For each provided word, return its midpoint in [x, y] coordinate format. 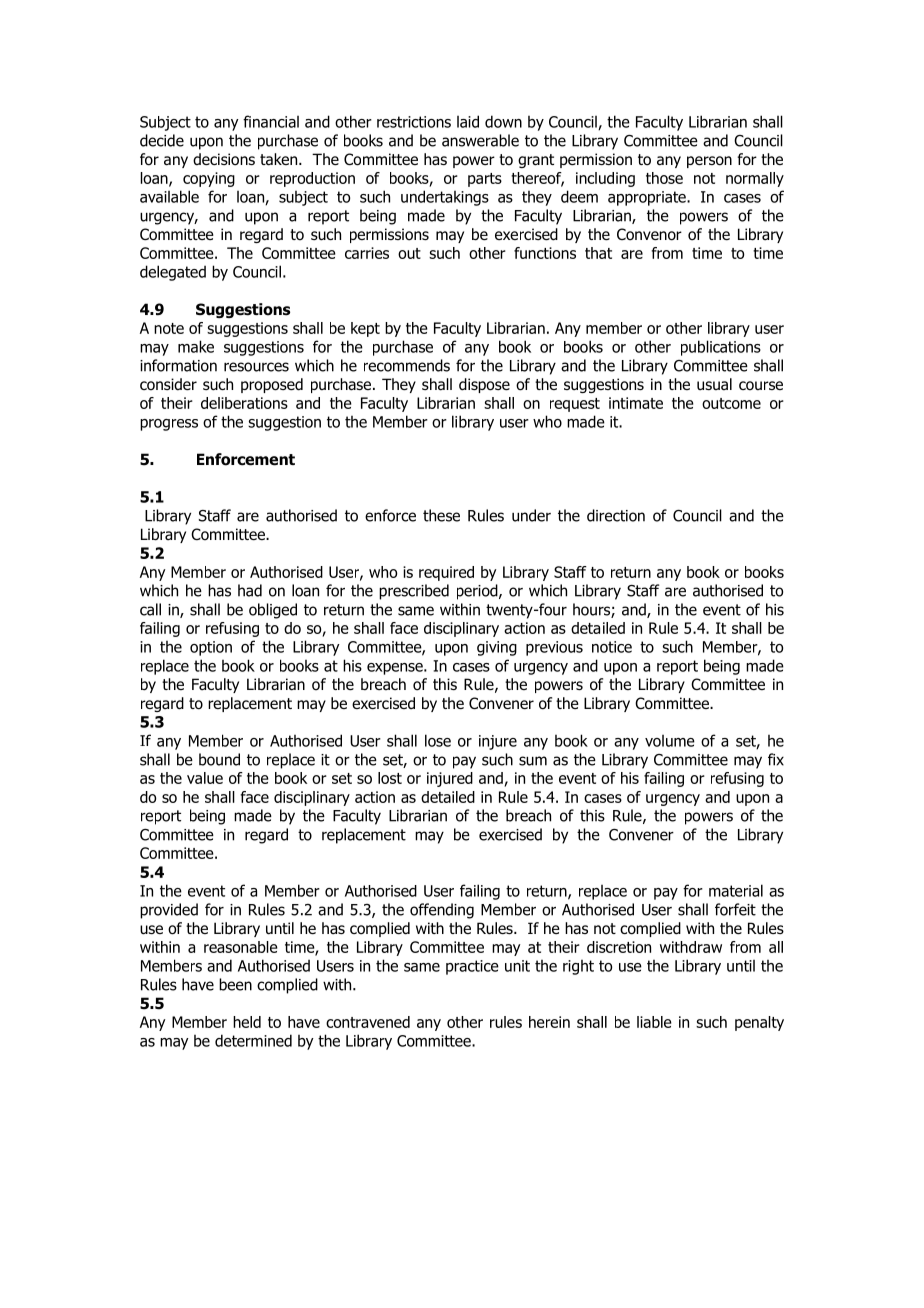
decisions [224, 159]
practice [472, 967]
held [247, 1022]
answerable [480, 140]
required [446, 573]
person [709, 162]
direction [616, 515]
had [250, 590]
